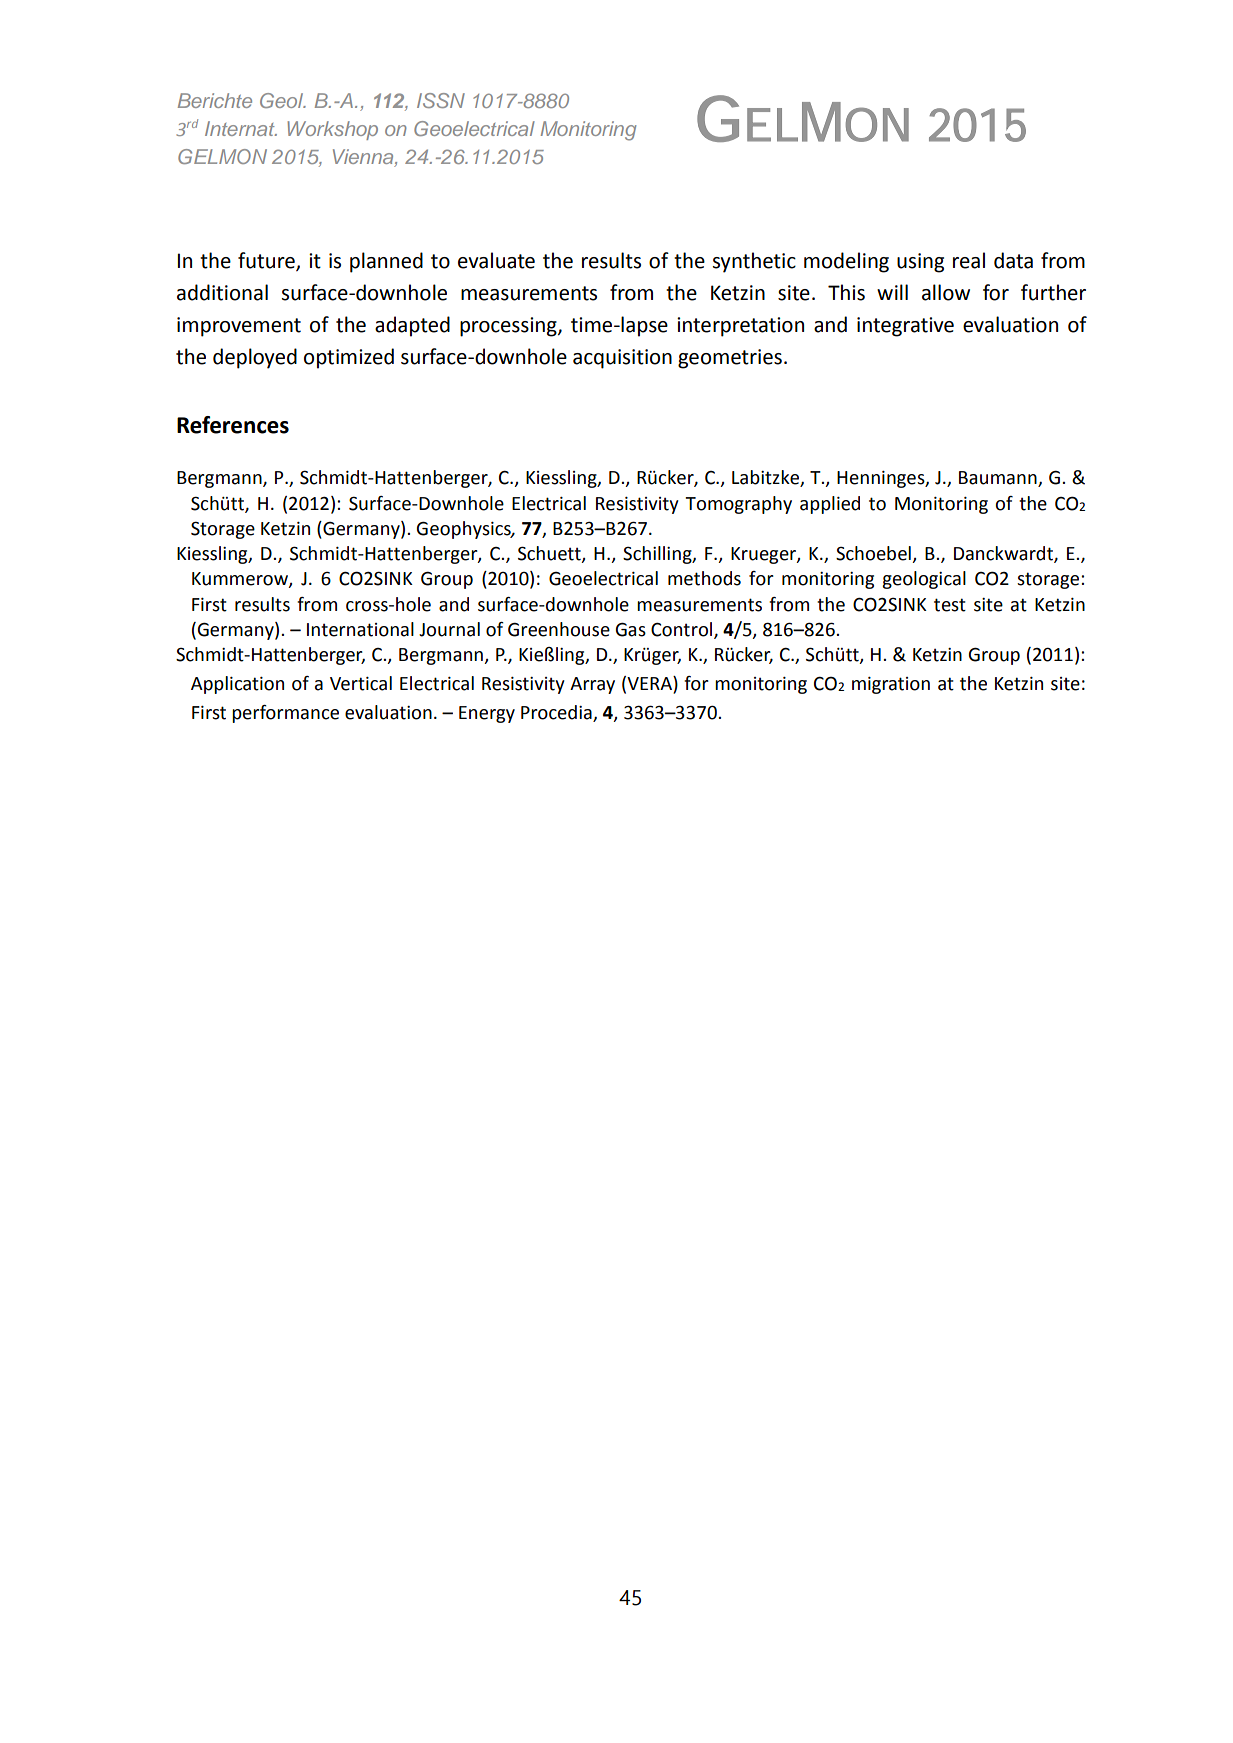  I want to click on acquisition, so click(622, 359).
